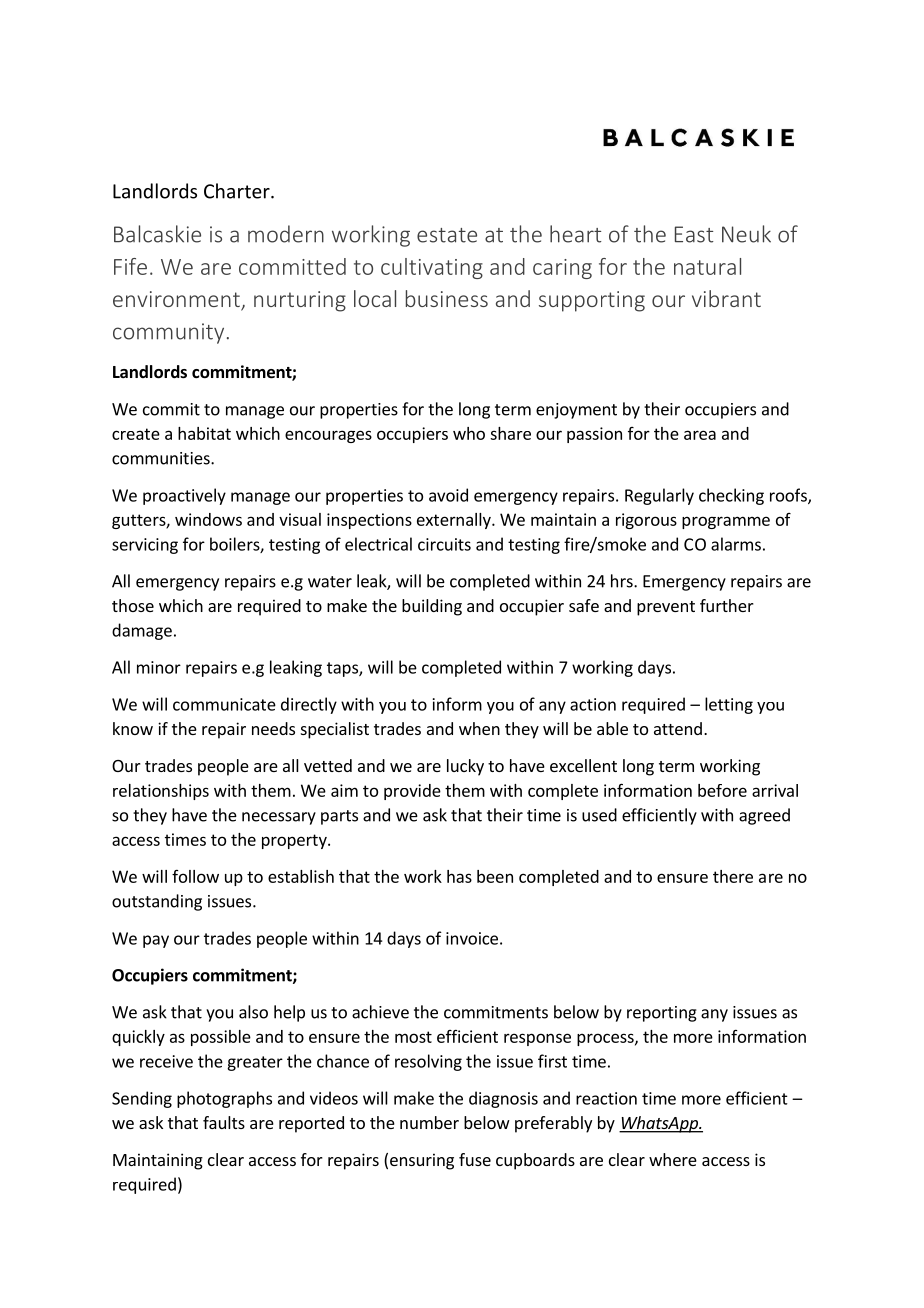  What do you see at coordinates (447, 235) in the screenshot?
I see `estate` at bounding box center [447, 235].
